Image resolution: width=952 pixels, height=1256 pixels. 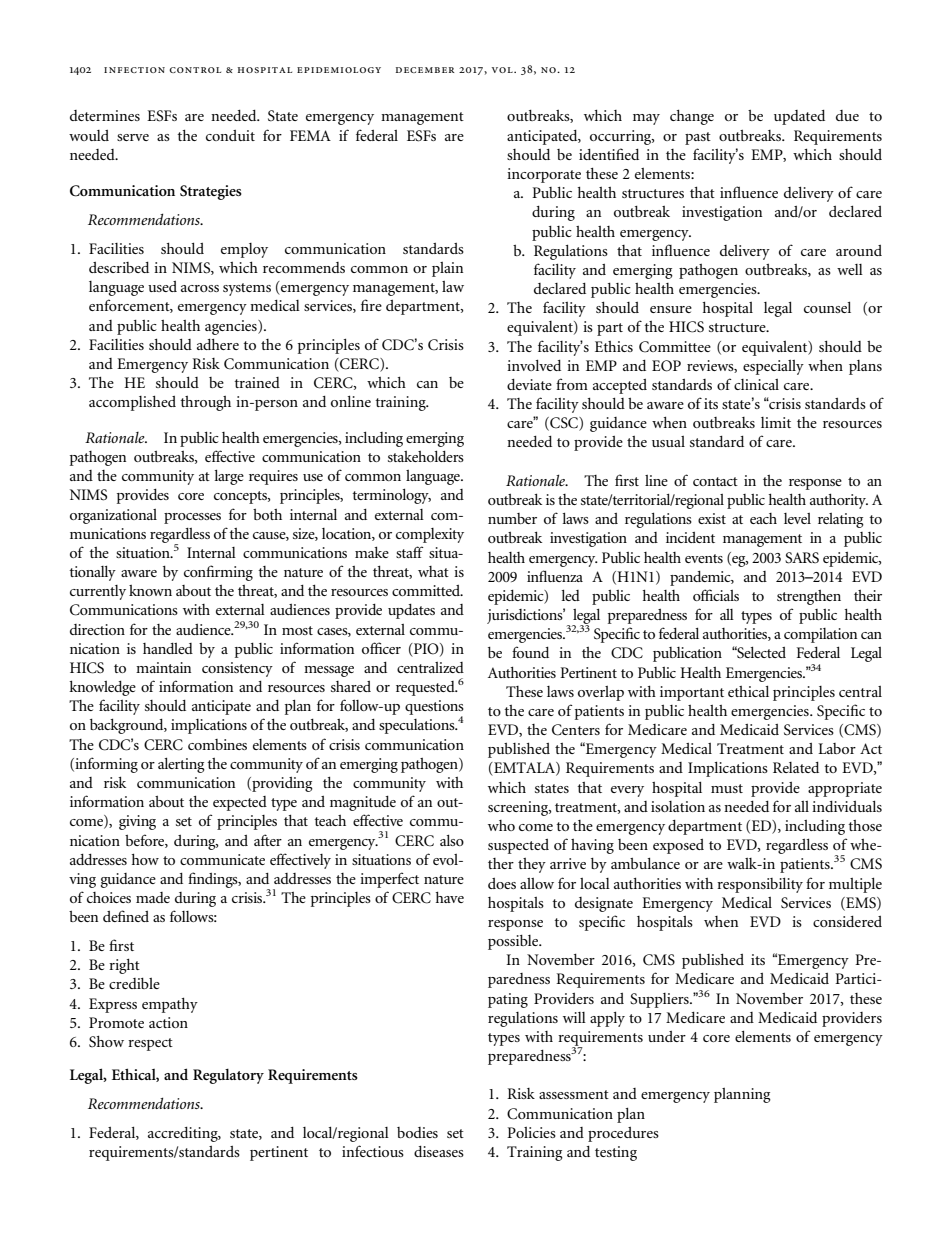 I want to click on especially, so click(x=773, y=367).
